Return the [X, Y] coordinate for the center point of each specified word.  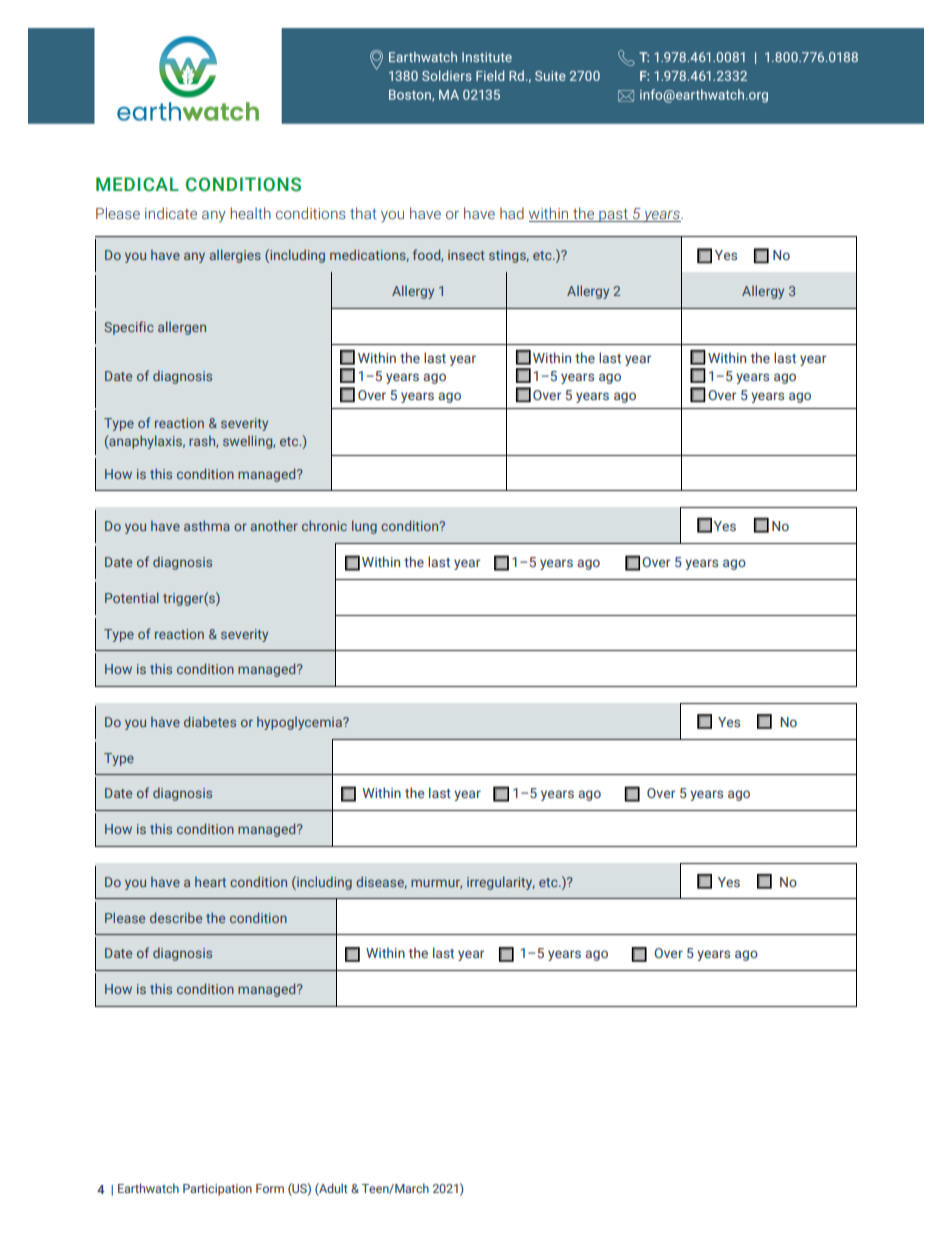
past [613, 215]
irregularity [501, 883]
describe [176, 917]
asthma [207, 525]
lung [364, 527]
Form [270, 1188]
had [512, 213]
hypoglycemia [300, 723]
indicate [171, 213]
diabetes [210, 721]
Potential [132, 597]
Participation [217, 1190]
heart [210, 881]
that [363, 213]
